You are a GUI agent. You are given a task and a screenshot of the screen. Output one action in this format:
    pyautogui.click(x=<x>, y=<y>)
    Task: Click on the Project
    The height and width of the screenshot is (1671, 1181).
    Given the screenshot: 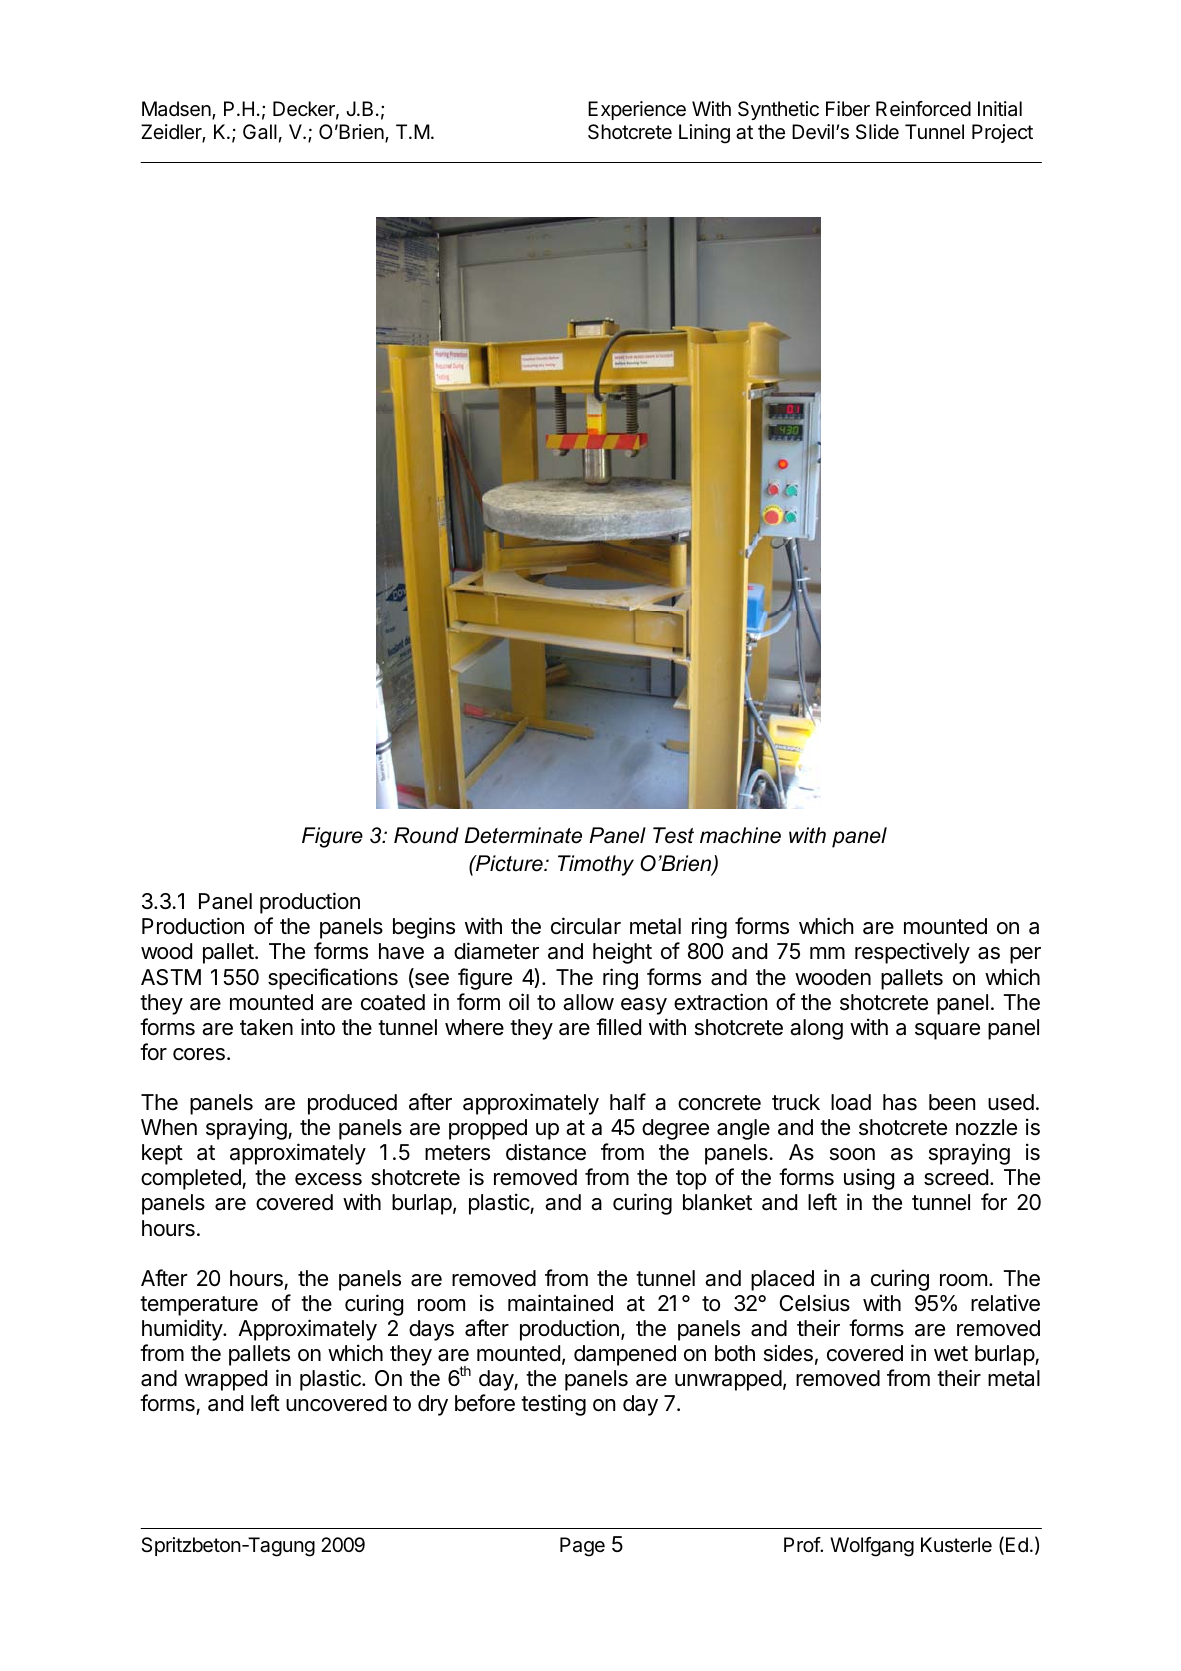 What is the action you would take?
    pyautogui.click(x=1002, y=133)
